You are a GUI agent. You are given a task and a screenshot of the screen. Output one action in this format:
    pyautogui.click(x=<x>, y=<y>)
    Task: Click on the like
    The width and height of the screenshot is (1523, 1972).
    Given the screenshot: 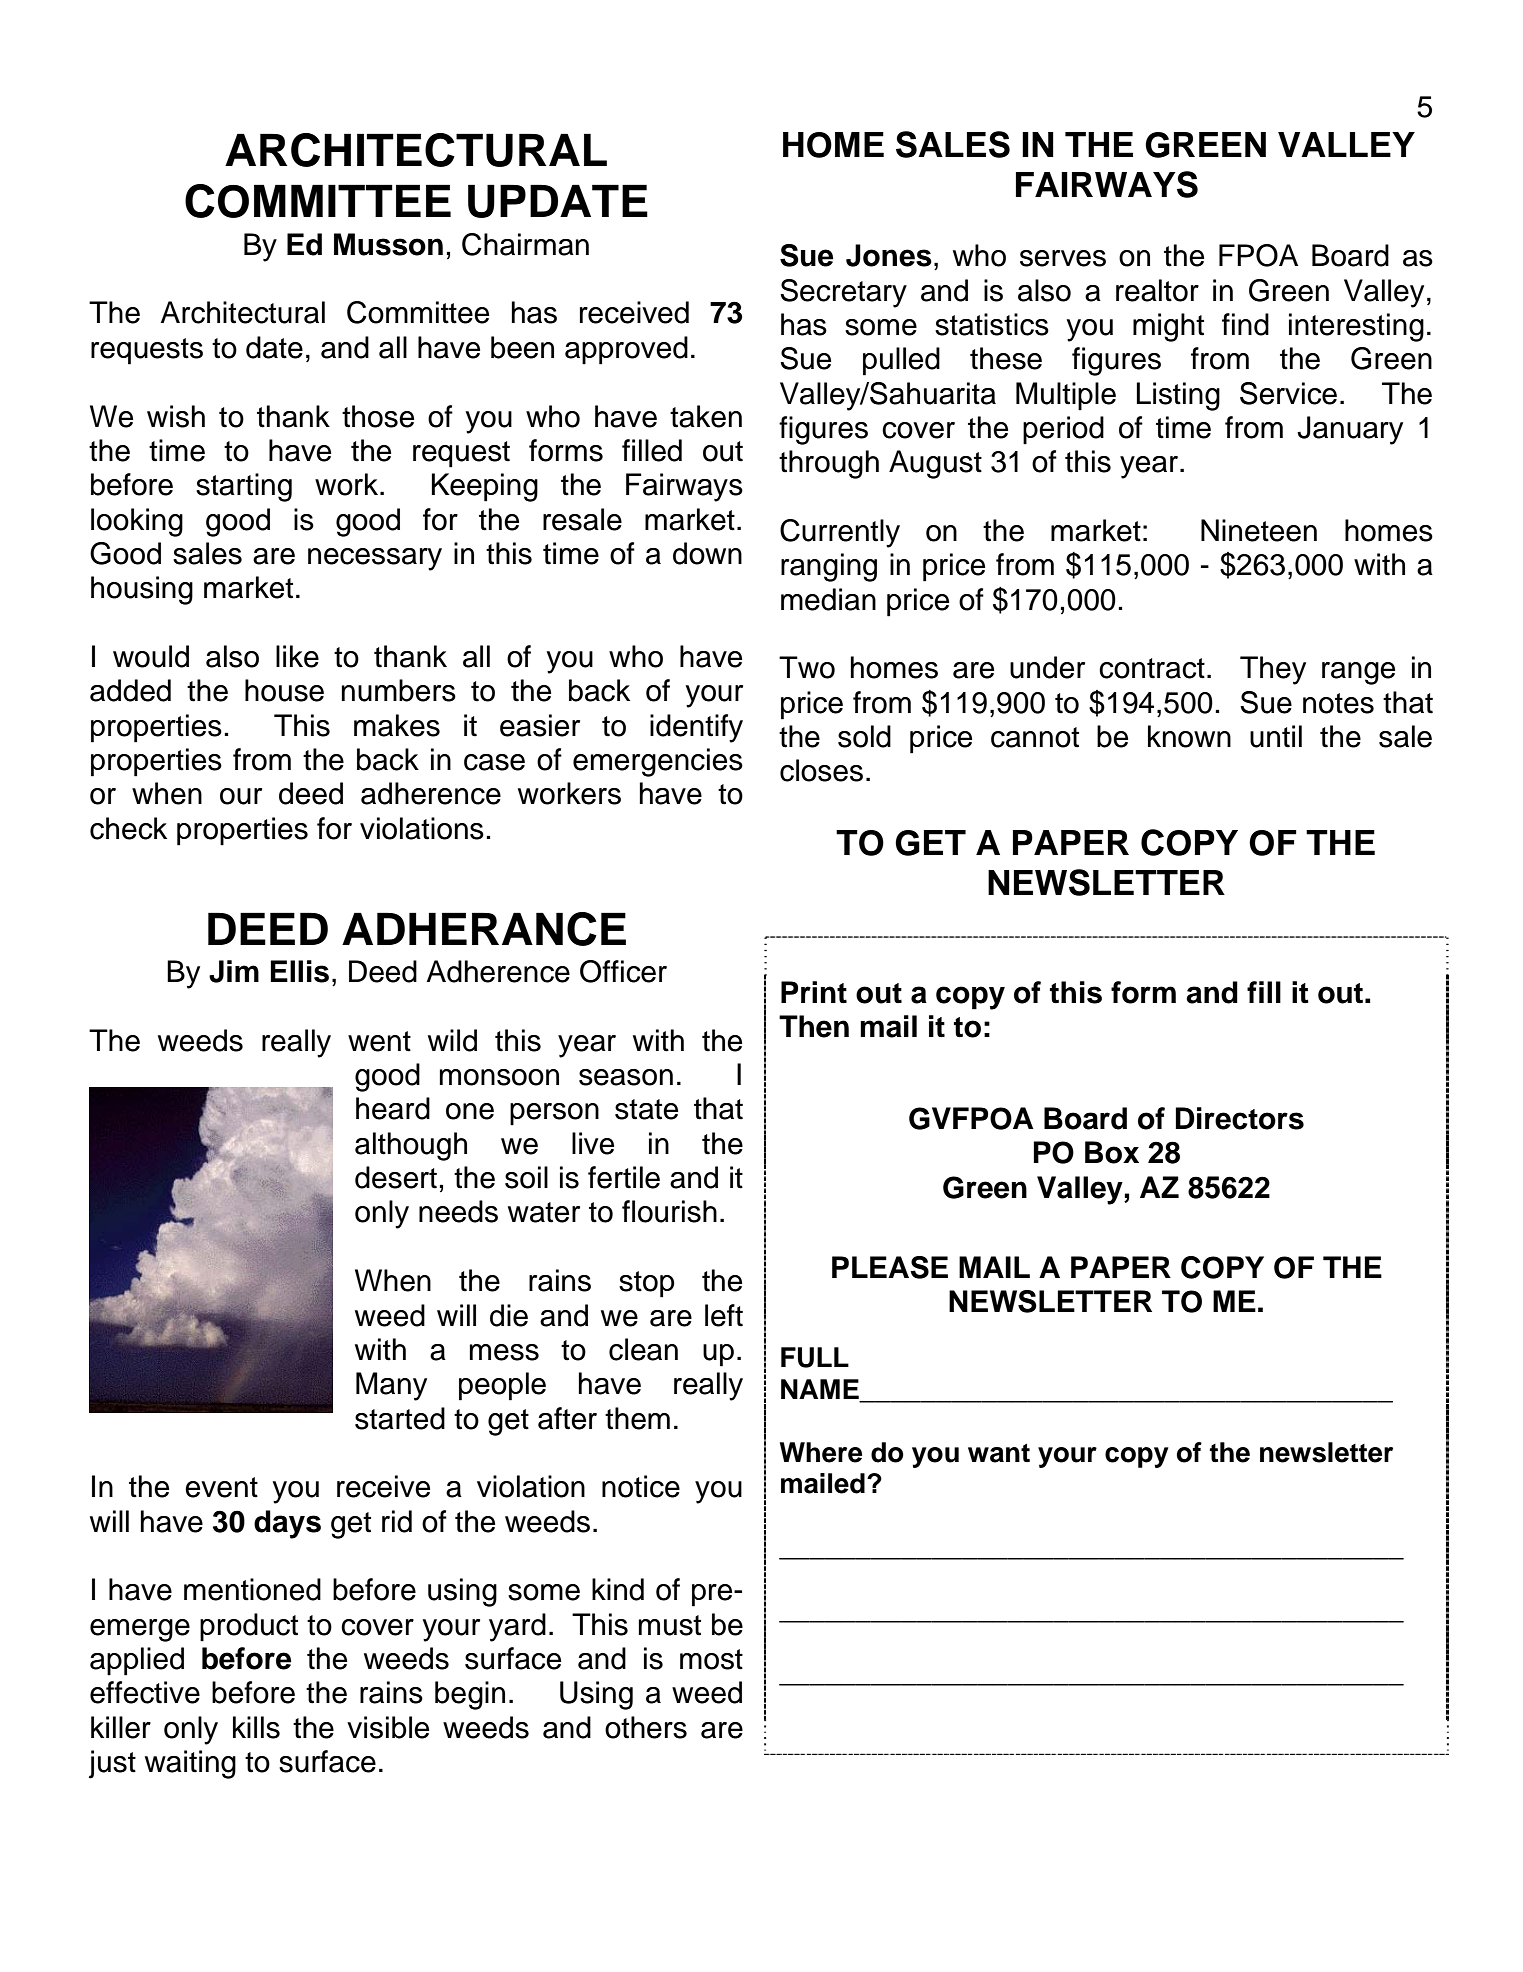 What is the action you would take?
    pyautogui.click(x=297, y=656)
